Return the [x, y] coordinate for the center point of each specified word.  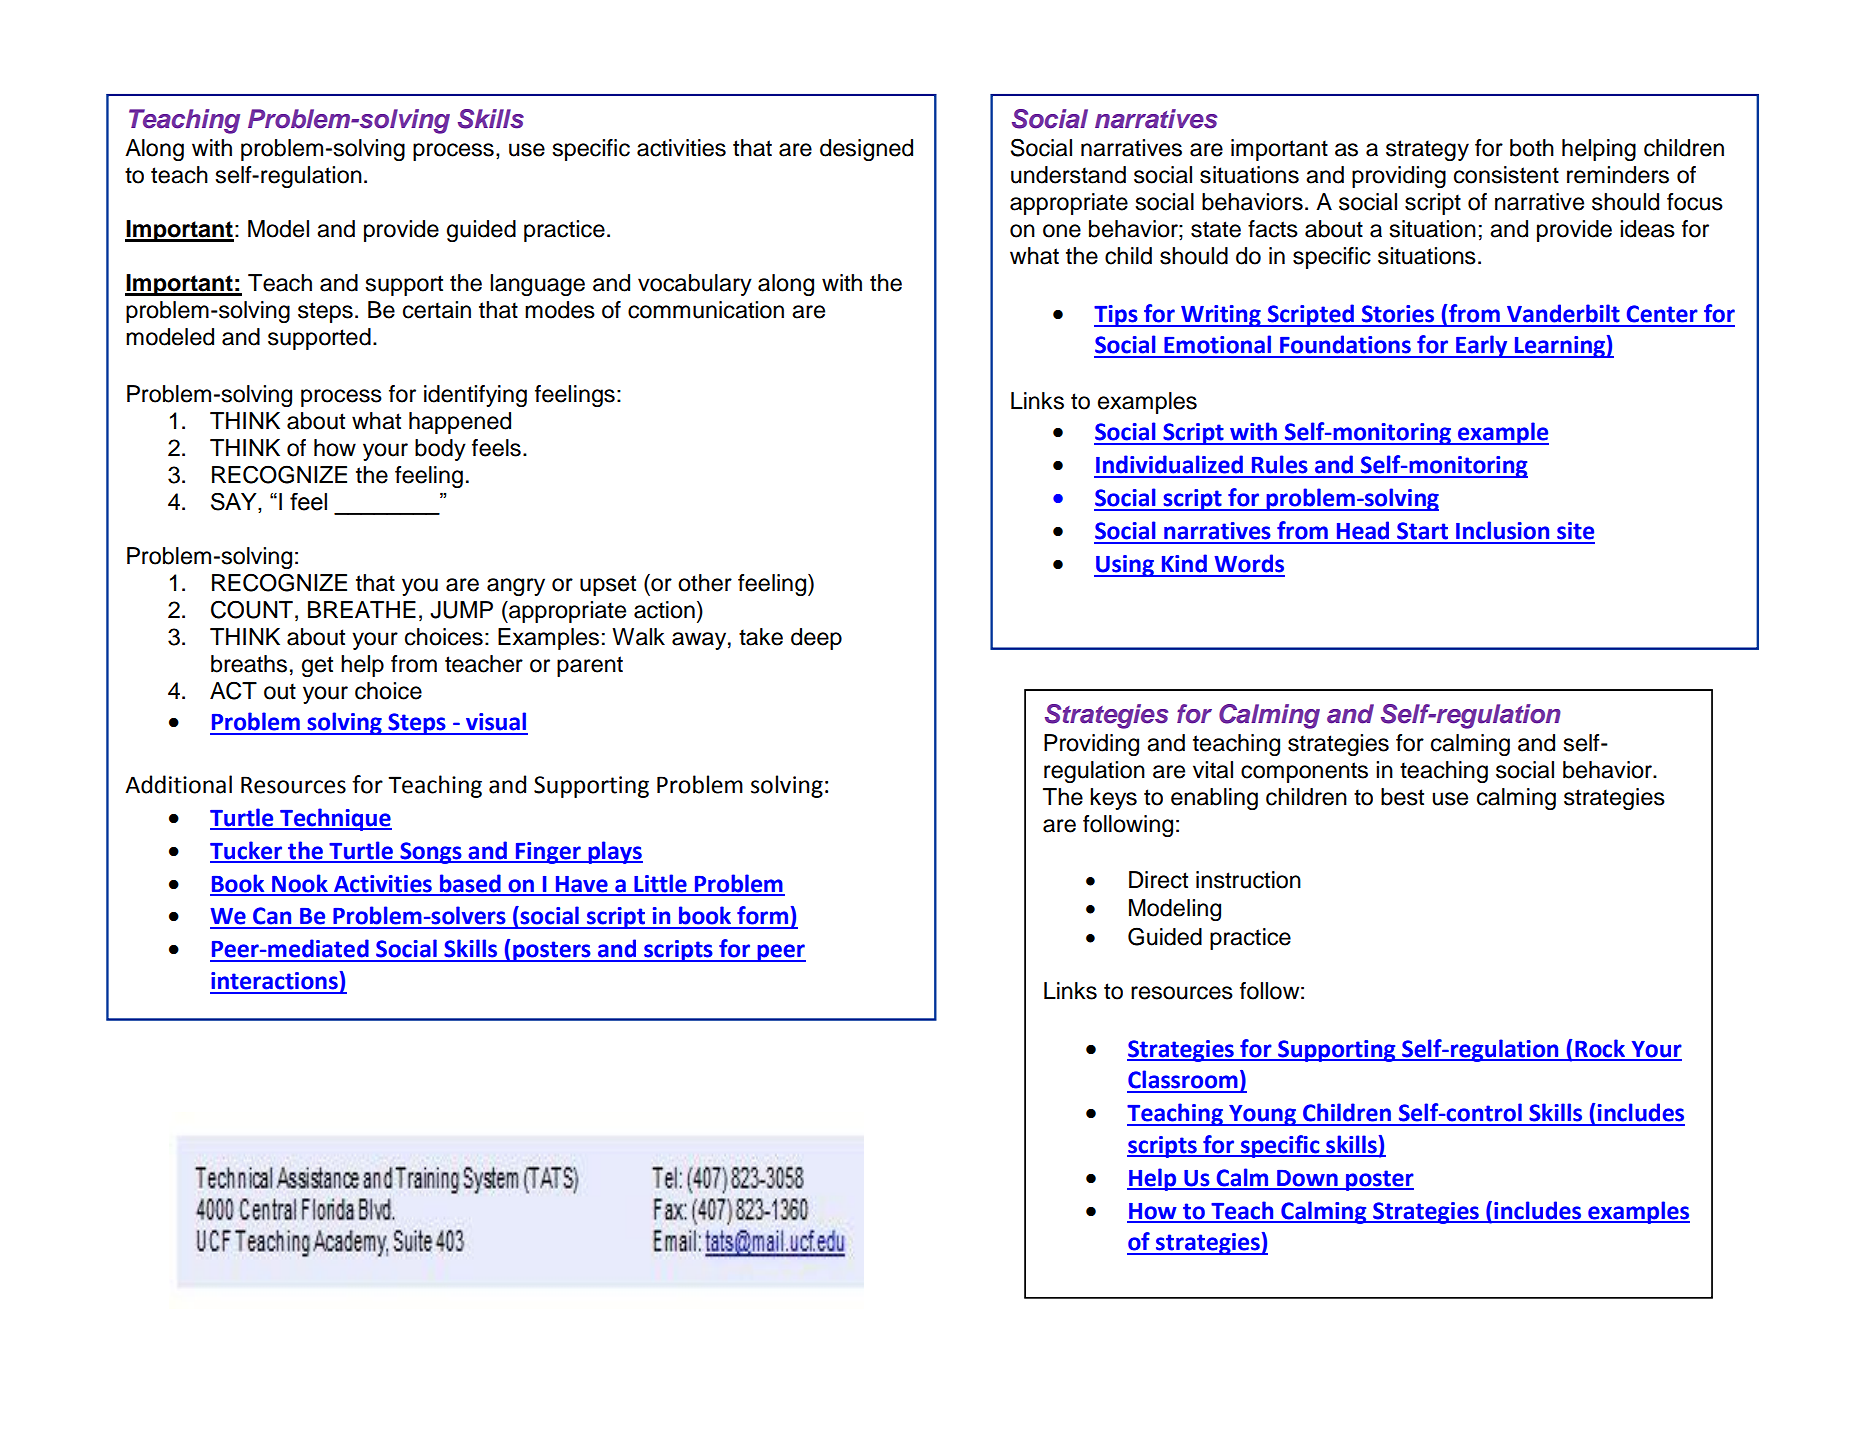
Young [1262, 1115]
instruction [1248, 880]
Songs [431, 853]
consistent [1506, 175]
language [537, 285]
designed [866, 150]
